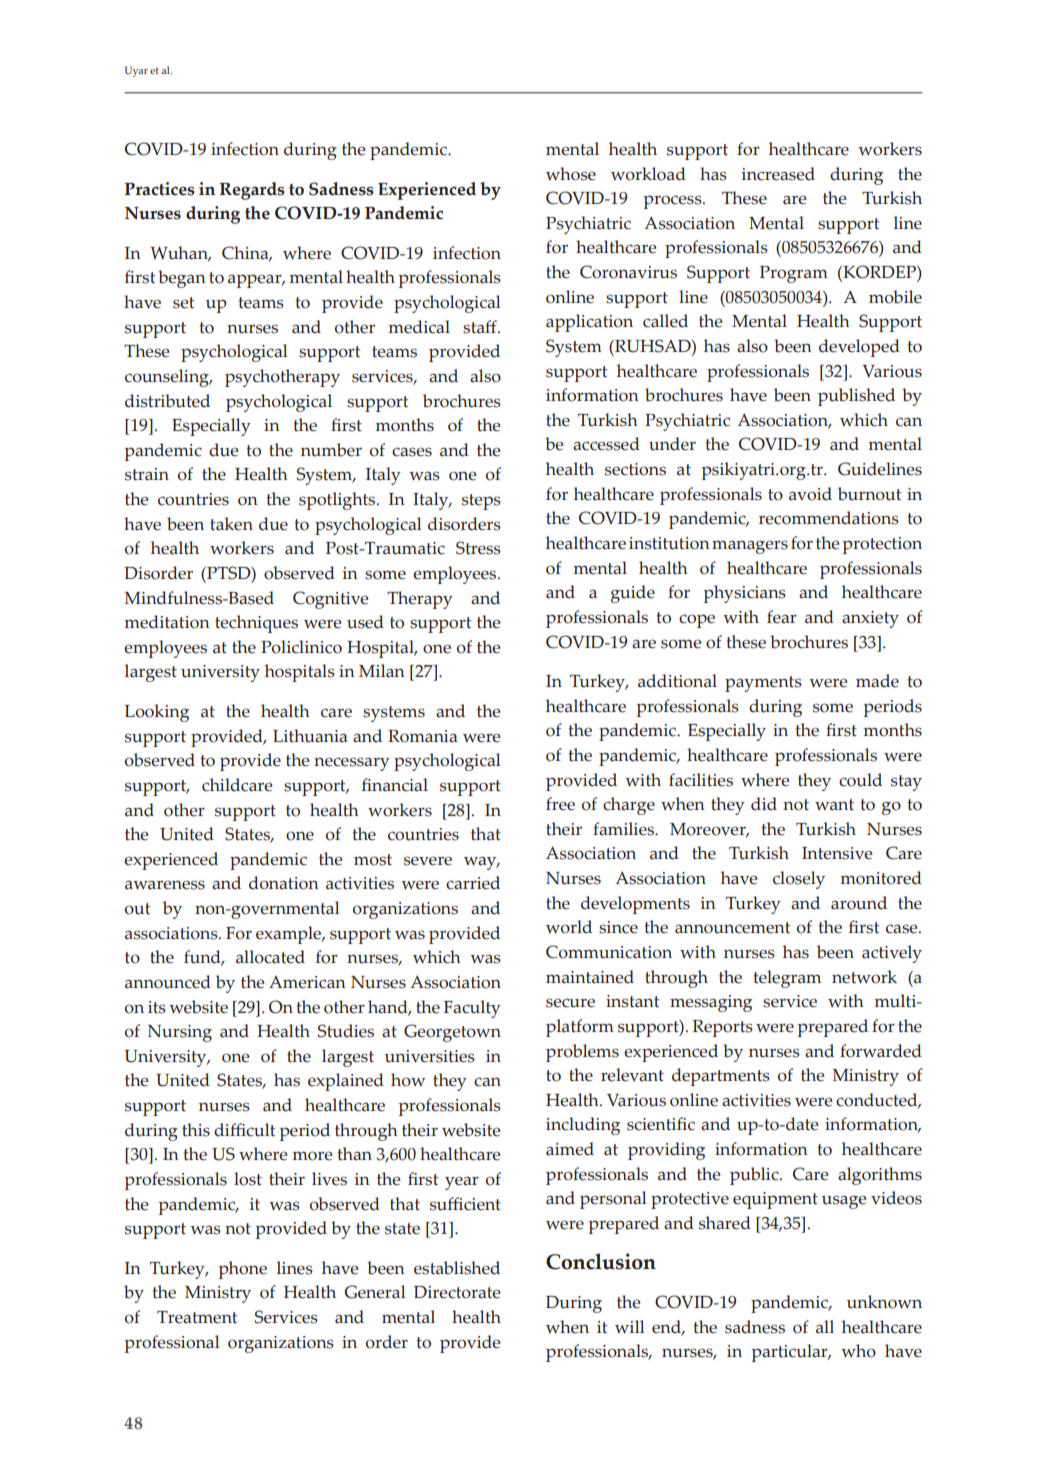  What do you see at coordinates (252, 191) in the screenshot?
I see `Regards` at bounding box center [252, 191].
